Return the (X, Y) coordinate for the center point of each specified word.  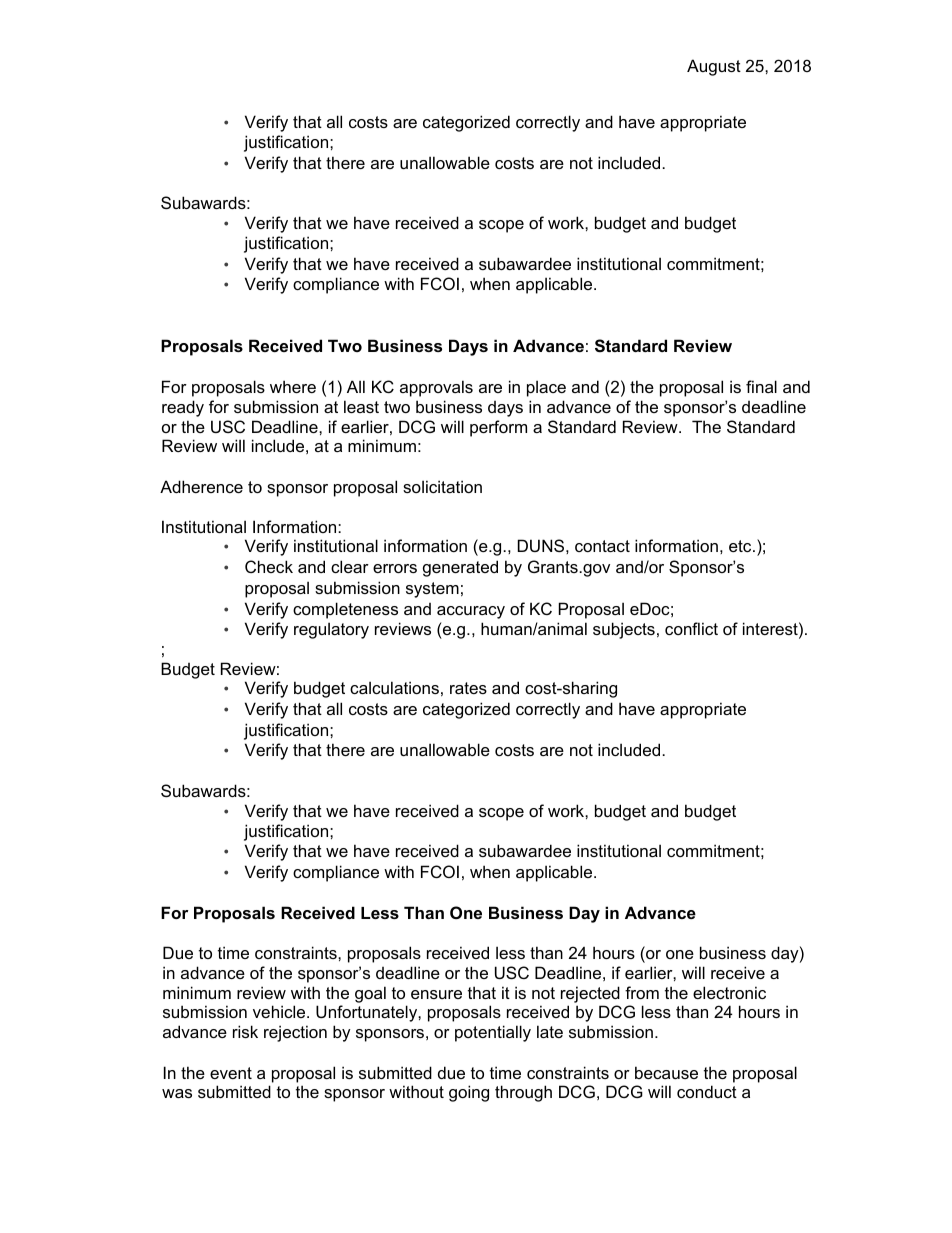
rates (468, 688)
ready (183, 408)
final (761, 386)
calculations (394, 687)
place (546, 388)
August (714, 67)
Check (269, 566)
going (469, 1093)
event (231, 1073)
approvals (436, 388)
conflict (691, 628)
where (293, 386)
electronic (729, 992)
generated (460, 568)
